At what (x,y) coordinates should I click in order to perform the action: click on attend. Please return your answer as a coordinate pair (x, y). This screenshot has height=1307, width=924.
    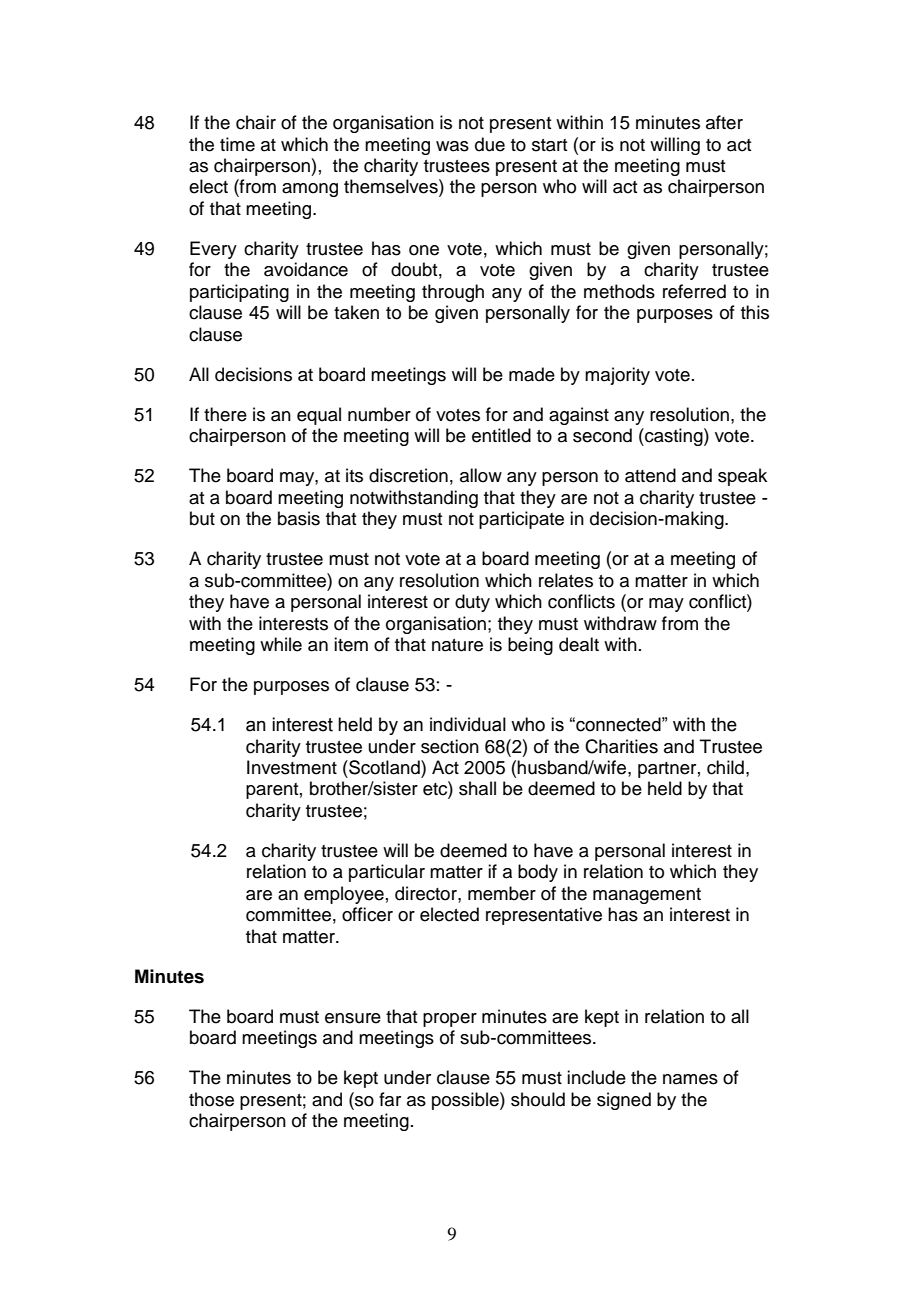
    Looking at the image, I should click on (650, 475).
